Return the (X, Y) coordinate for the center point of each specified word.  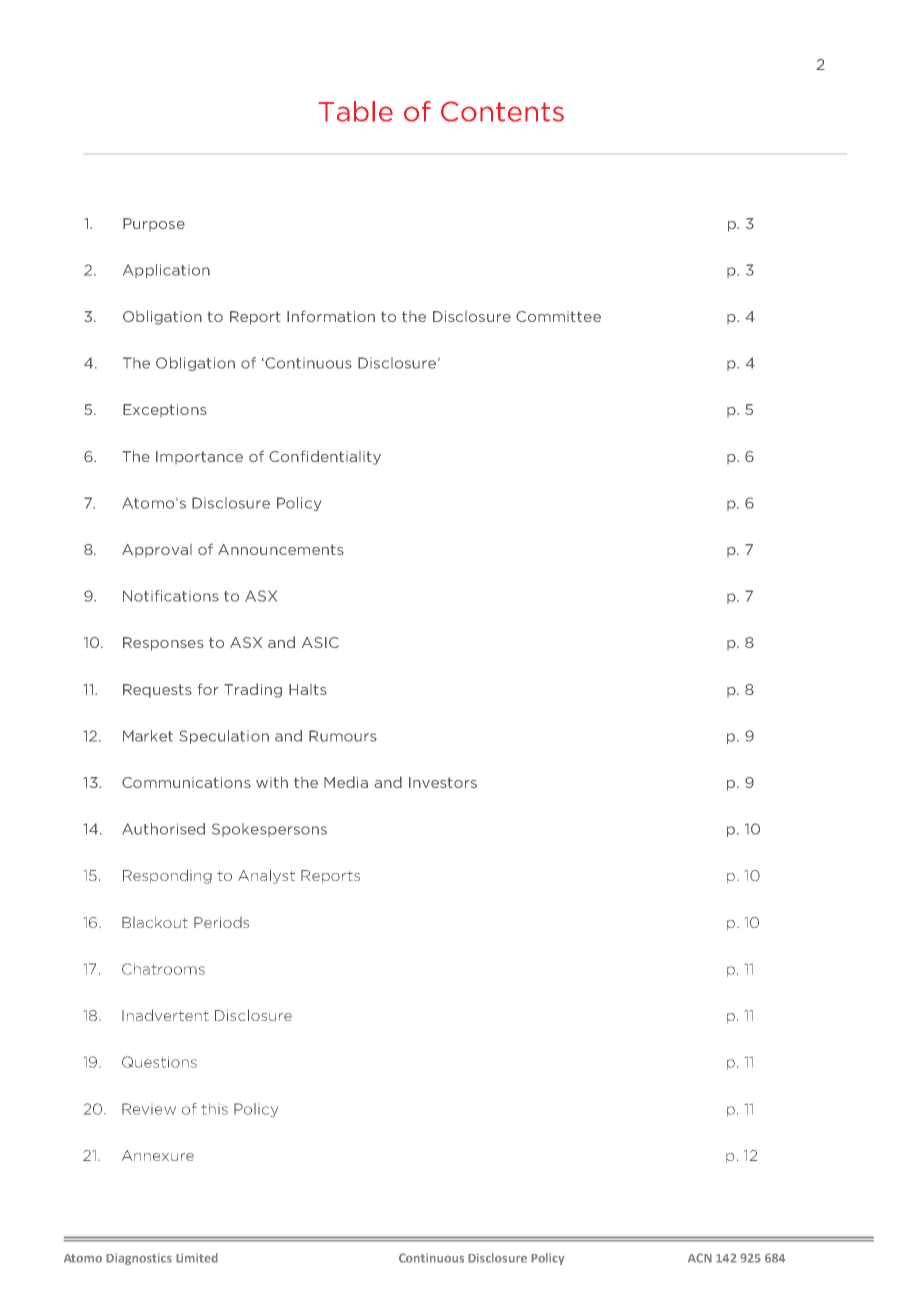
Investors (443, 782)
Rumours (343, 736)
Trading (253, 690)
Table (355, 111)
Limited (197, 1258)
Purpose (154, 224)
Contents (502, 111)
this (215, 1109)
